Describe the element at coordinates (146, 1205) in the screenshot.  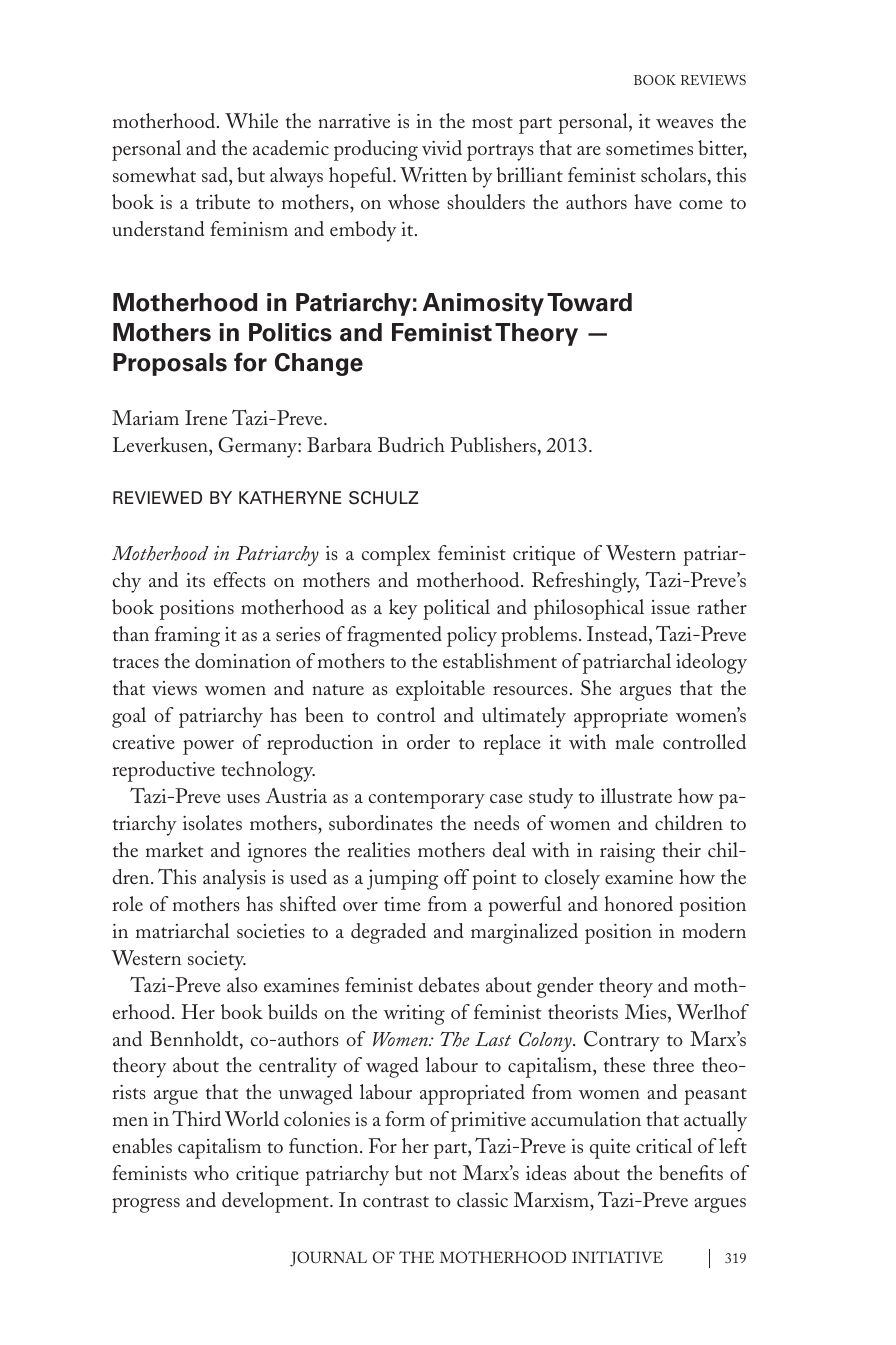
I see `progress` at that location.
